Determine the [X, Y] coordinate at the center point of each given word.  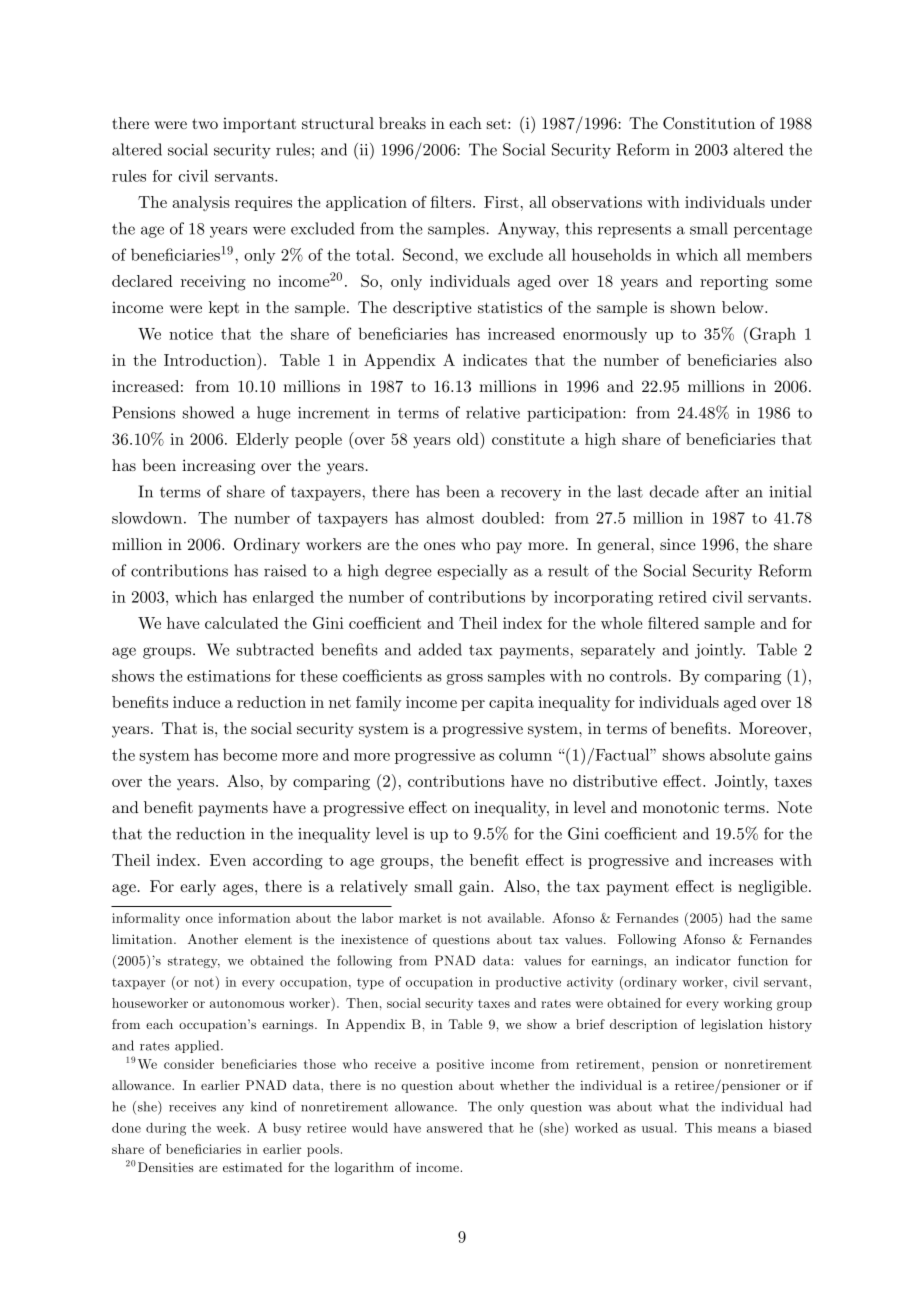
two [205, 123]
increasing [218, 467]
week [231, 1128]
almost [450, 518]
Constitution [709, 123]
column [525, 755]
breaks [402, 123]
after [722, 491]
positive [460, 1065]
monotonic [681, 807]
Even [228, 860]
